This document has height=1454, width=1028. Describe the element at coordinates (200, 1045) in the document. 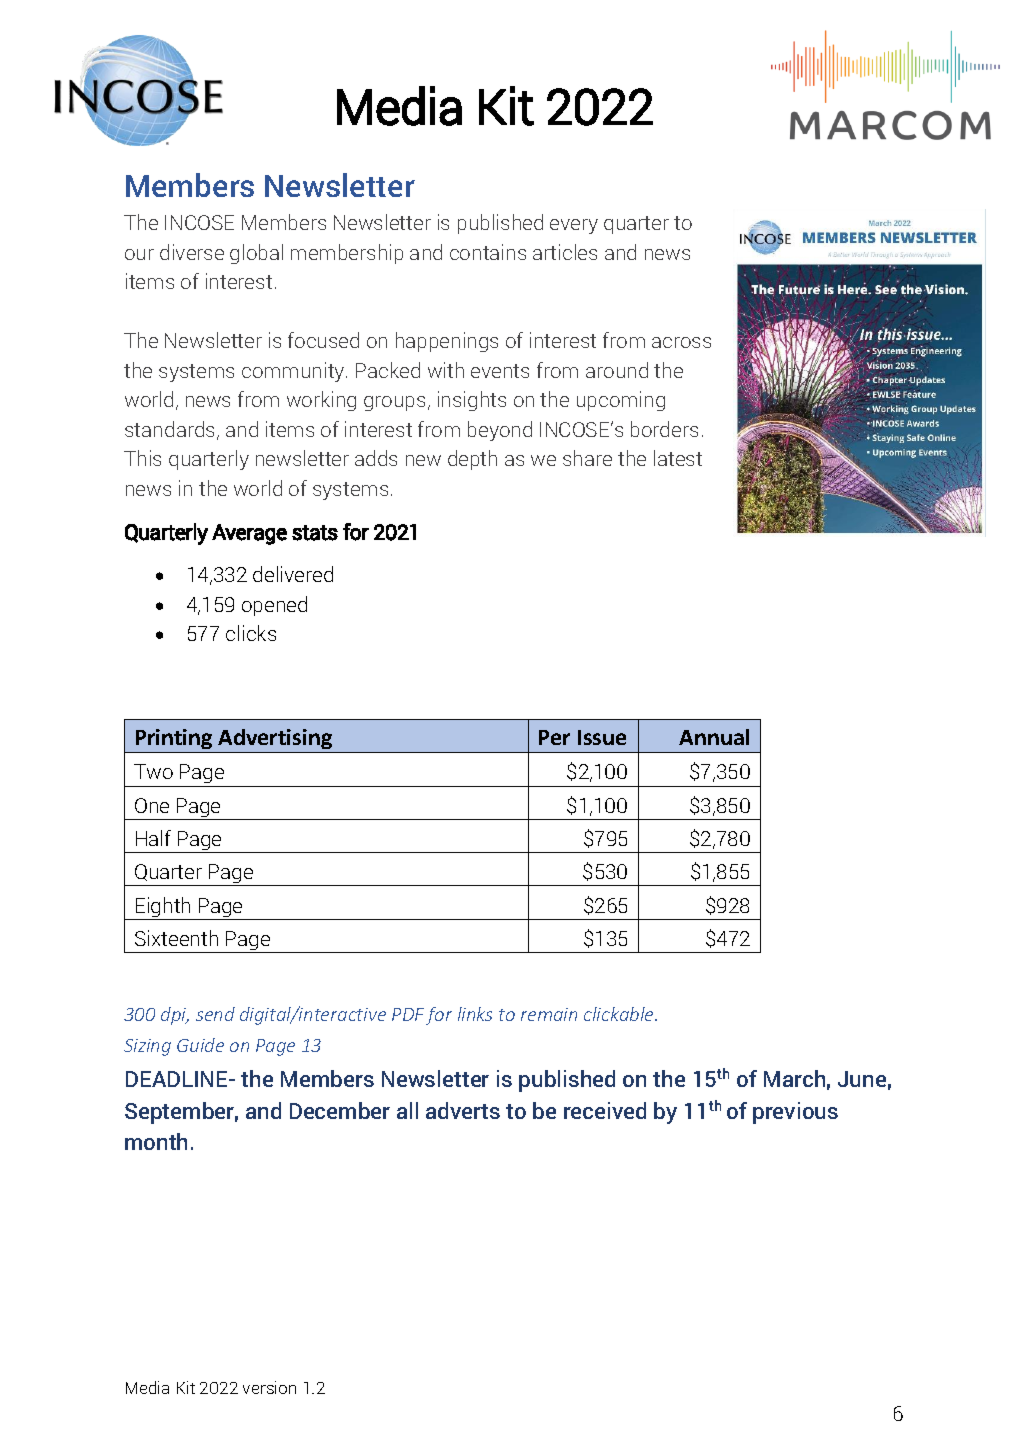

I see `Guide` at that location.
